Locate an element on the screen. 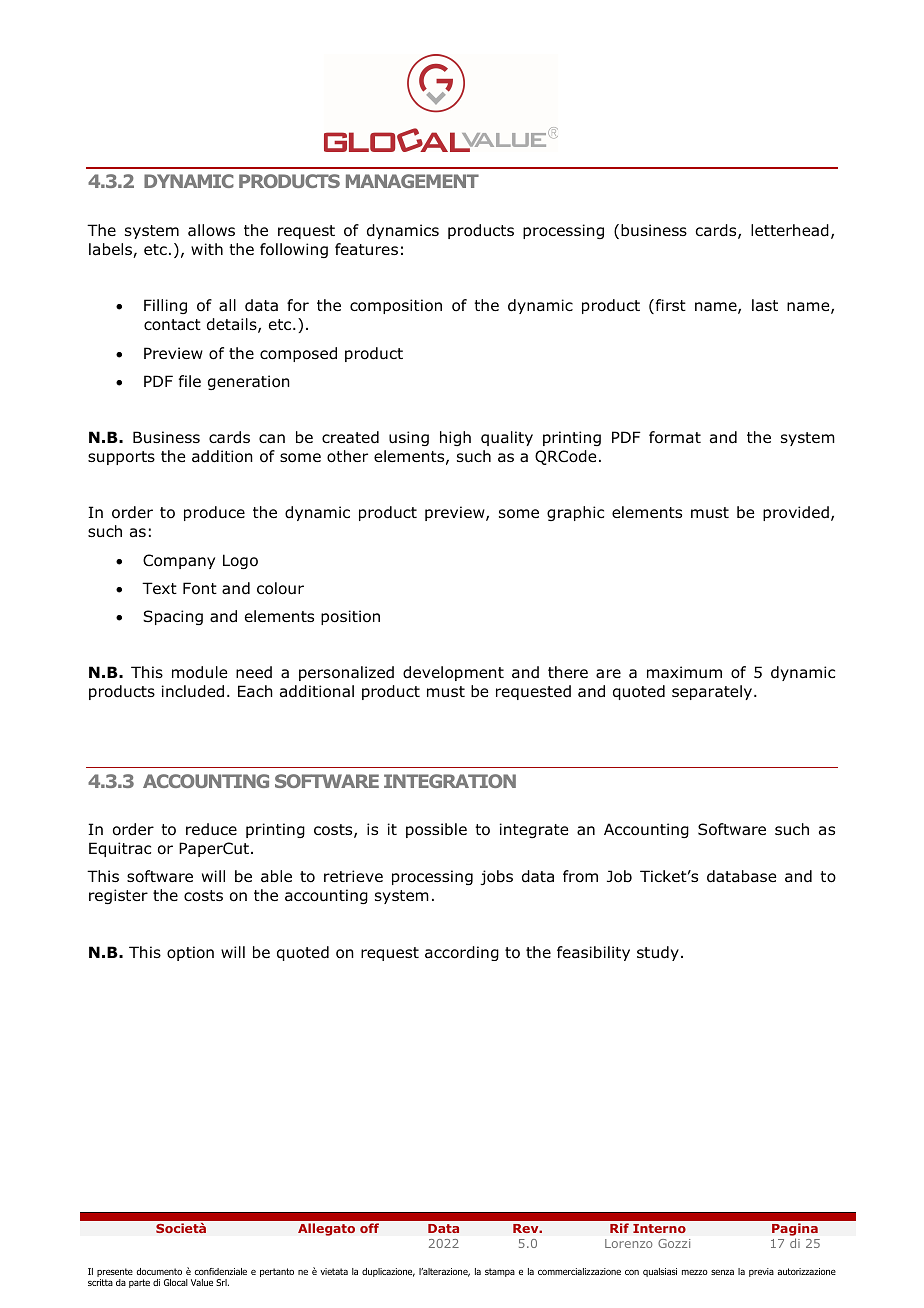 The width and height of the screenshot is (924, 1308). option is located at coordinates (190, 953).
